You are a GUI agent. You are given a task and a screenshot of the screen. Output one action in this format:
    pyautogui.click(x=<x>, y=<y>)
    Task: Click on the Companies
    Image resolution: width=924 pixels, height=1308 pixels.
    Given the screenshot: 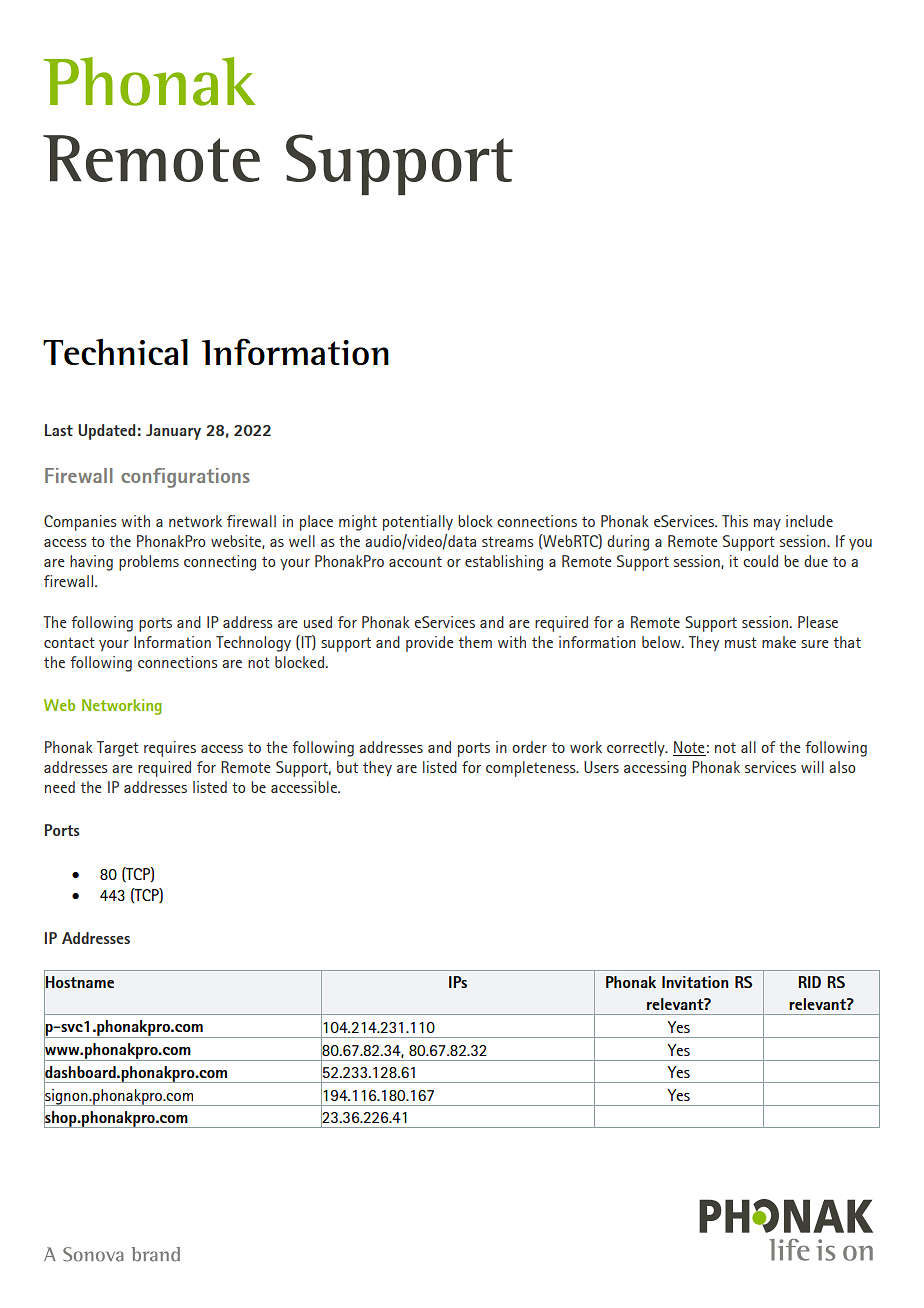 What is the action you would take?
    pyautogui.click(x=80, y=523)
